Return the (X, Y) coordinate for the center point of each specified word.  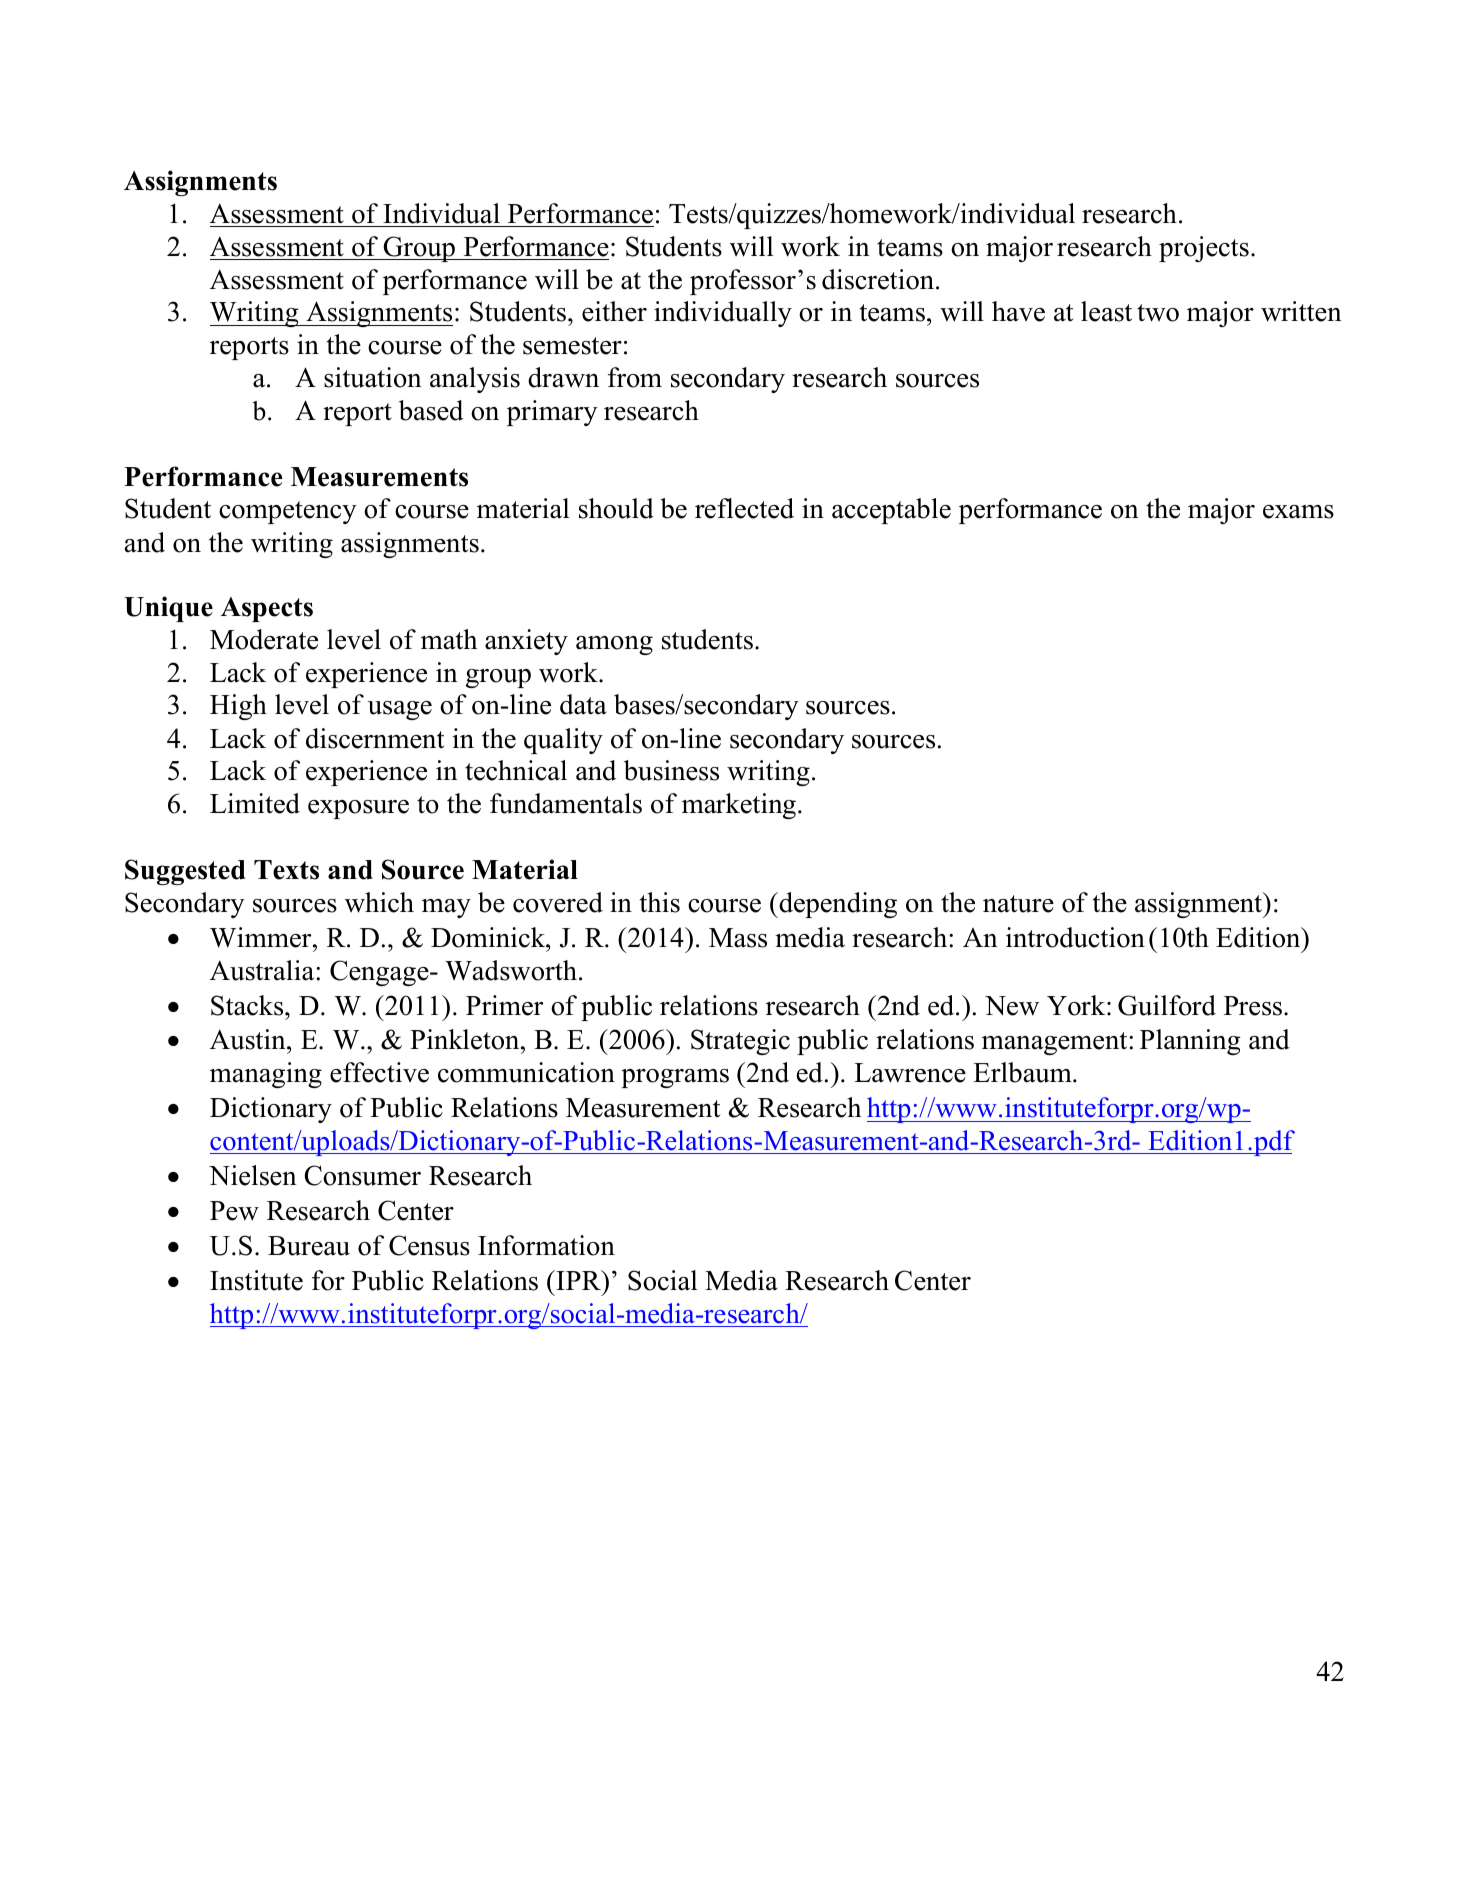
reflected (744, 508)
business (671, 770)
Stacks (248, 1005)
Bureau (309, 1246)
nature (1018, 904)
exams (1298, 512)
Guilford (1167, 1005)
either (614, 311)
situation (373, 377)
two (1158, 313)
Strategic (740, 1042)
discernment (375, 738)
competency (288, 512)
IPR (578, 1280)
